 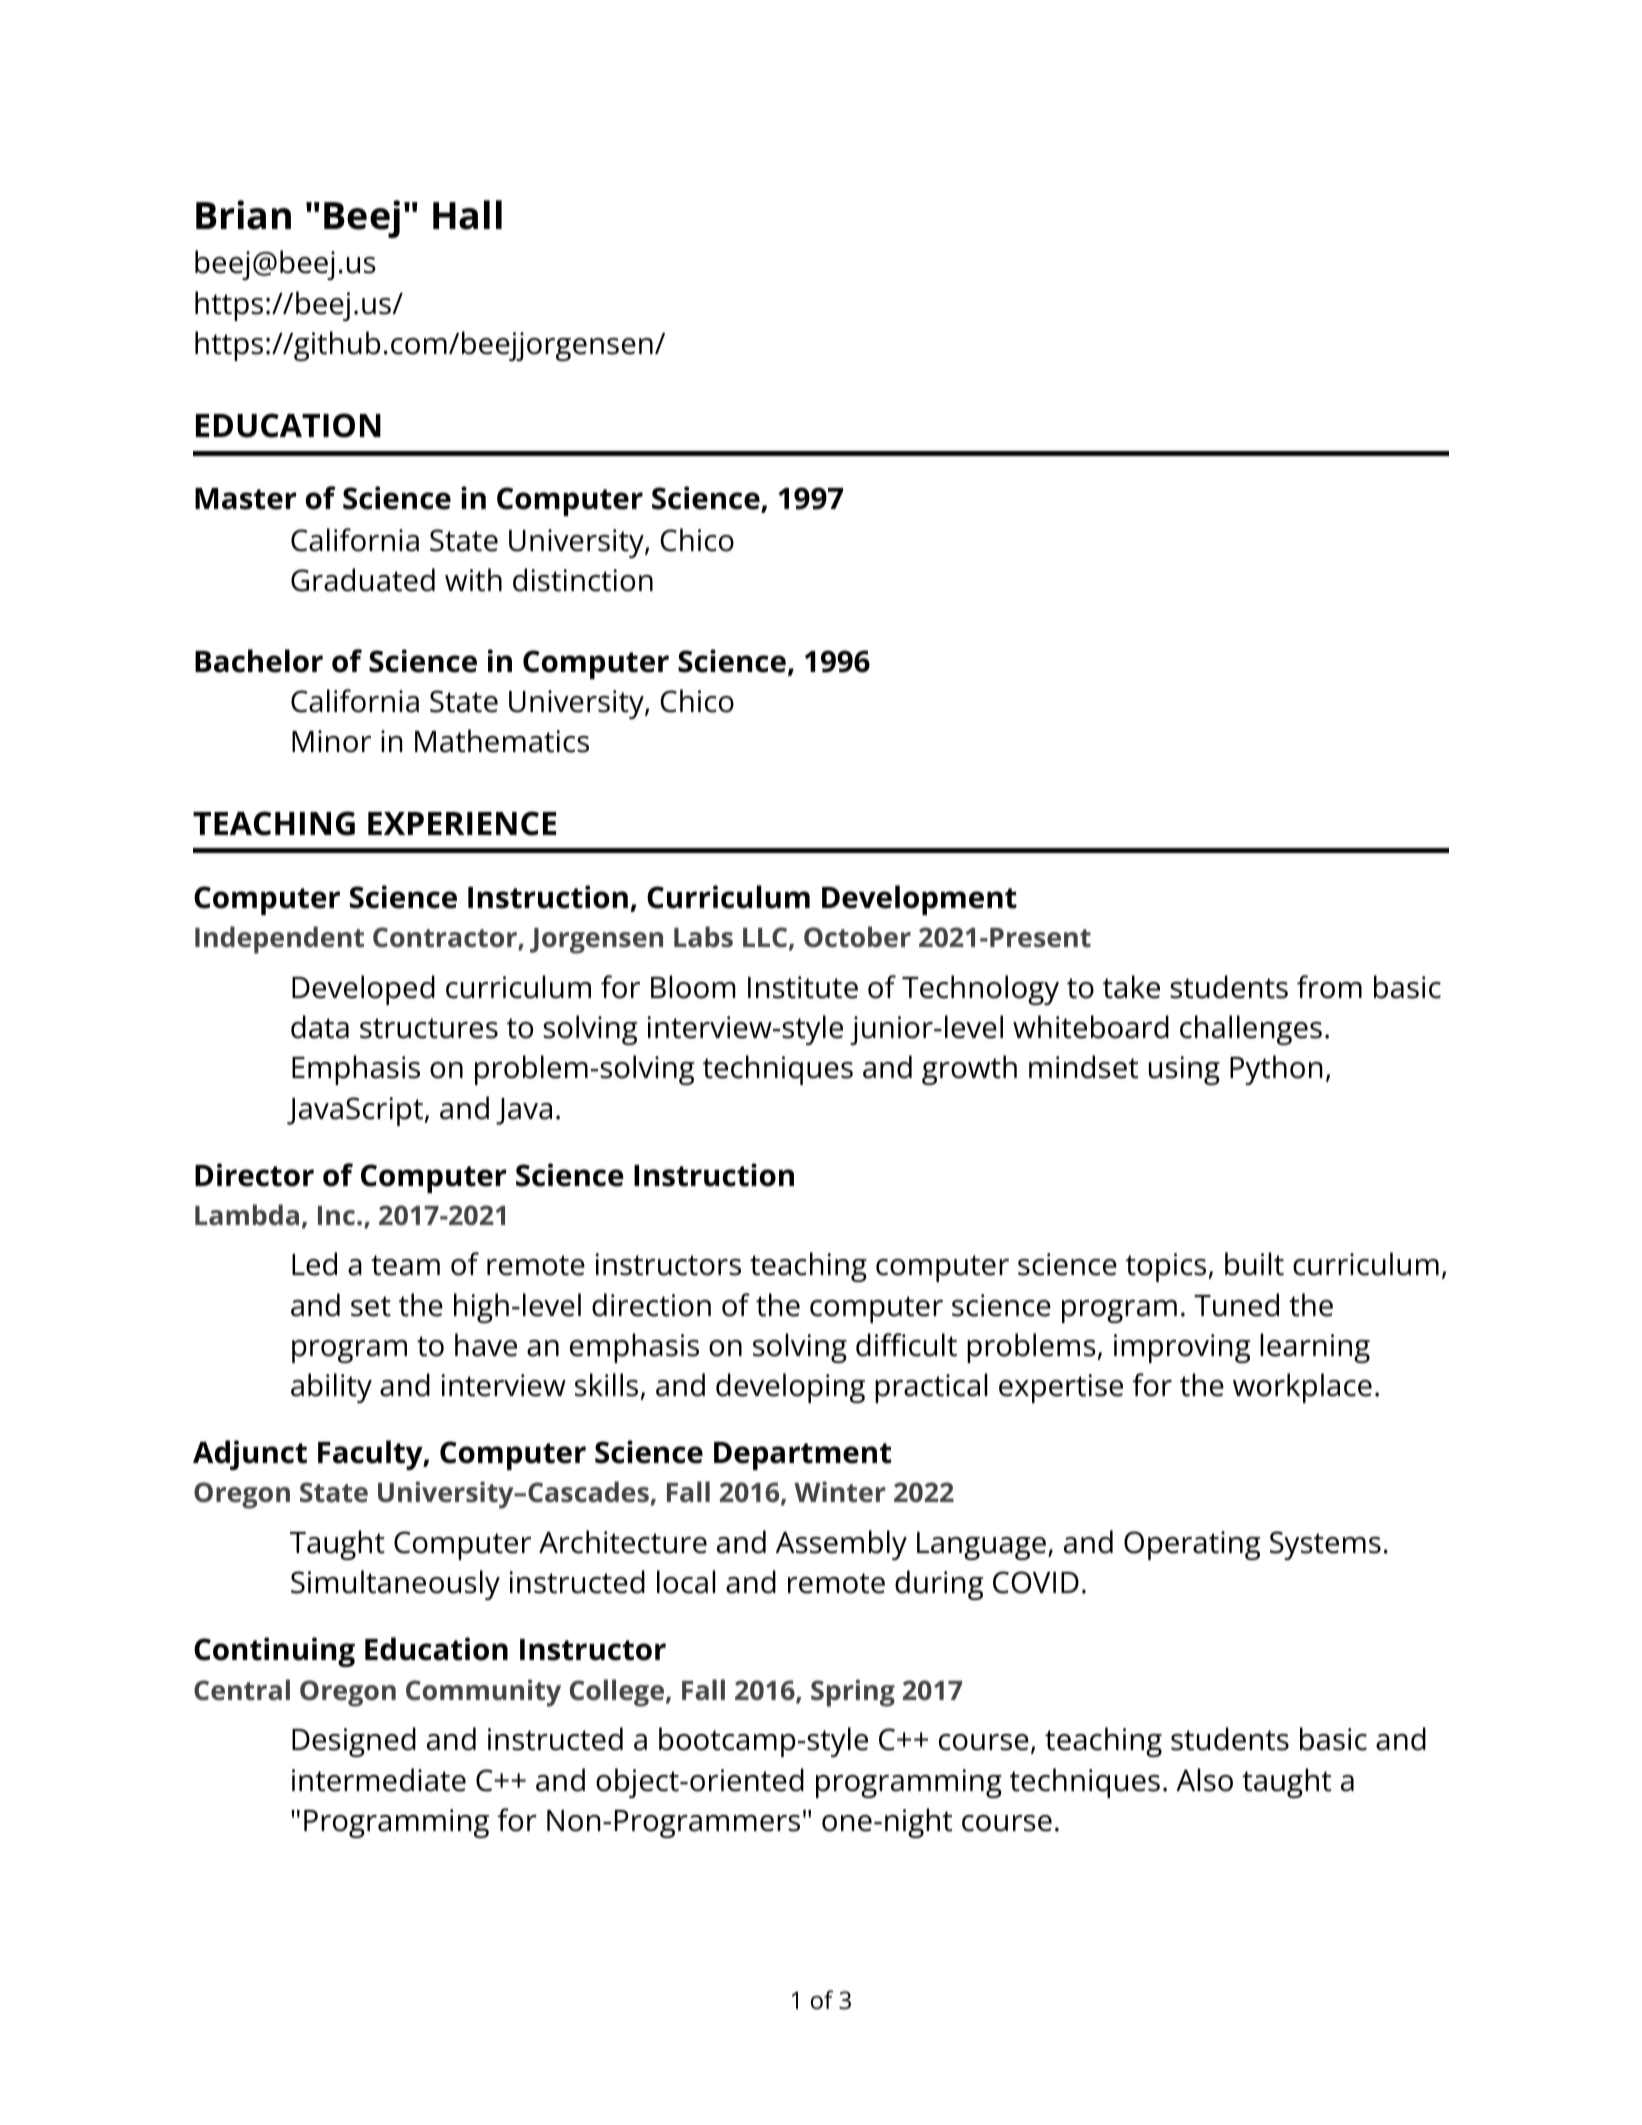 What do you see at coordinates (1131, 987) in the screenshot?
I see `take` at bounding box center [1131, 987].
